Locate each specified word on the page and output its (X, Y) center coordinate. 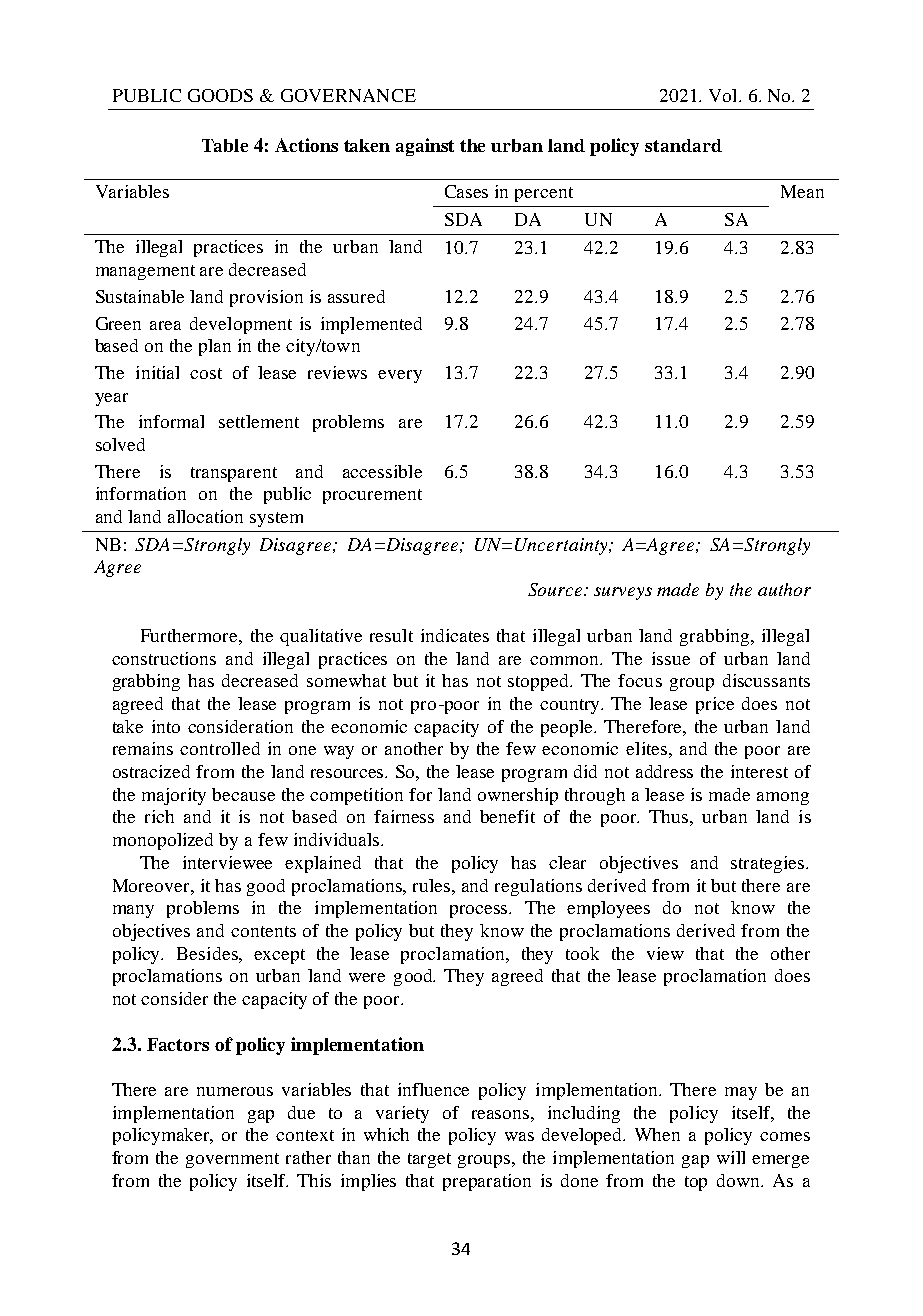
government (232, 1160)
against (425, 147)
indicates (455, 635)
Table (225, 145)
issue (671, 658)
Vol (724, 95)
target (429, 1160)
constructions (164, 658)
